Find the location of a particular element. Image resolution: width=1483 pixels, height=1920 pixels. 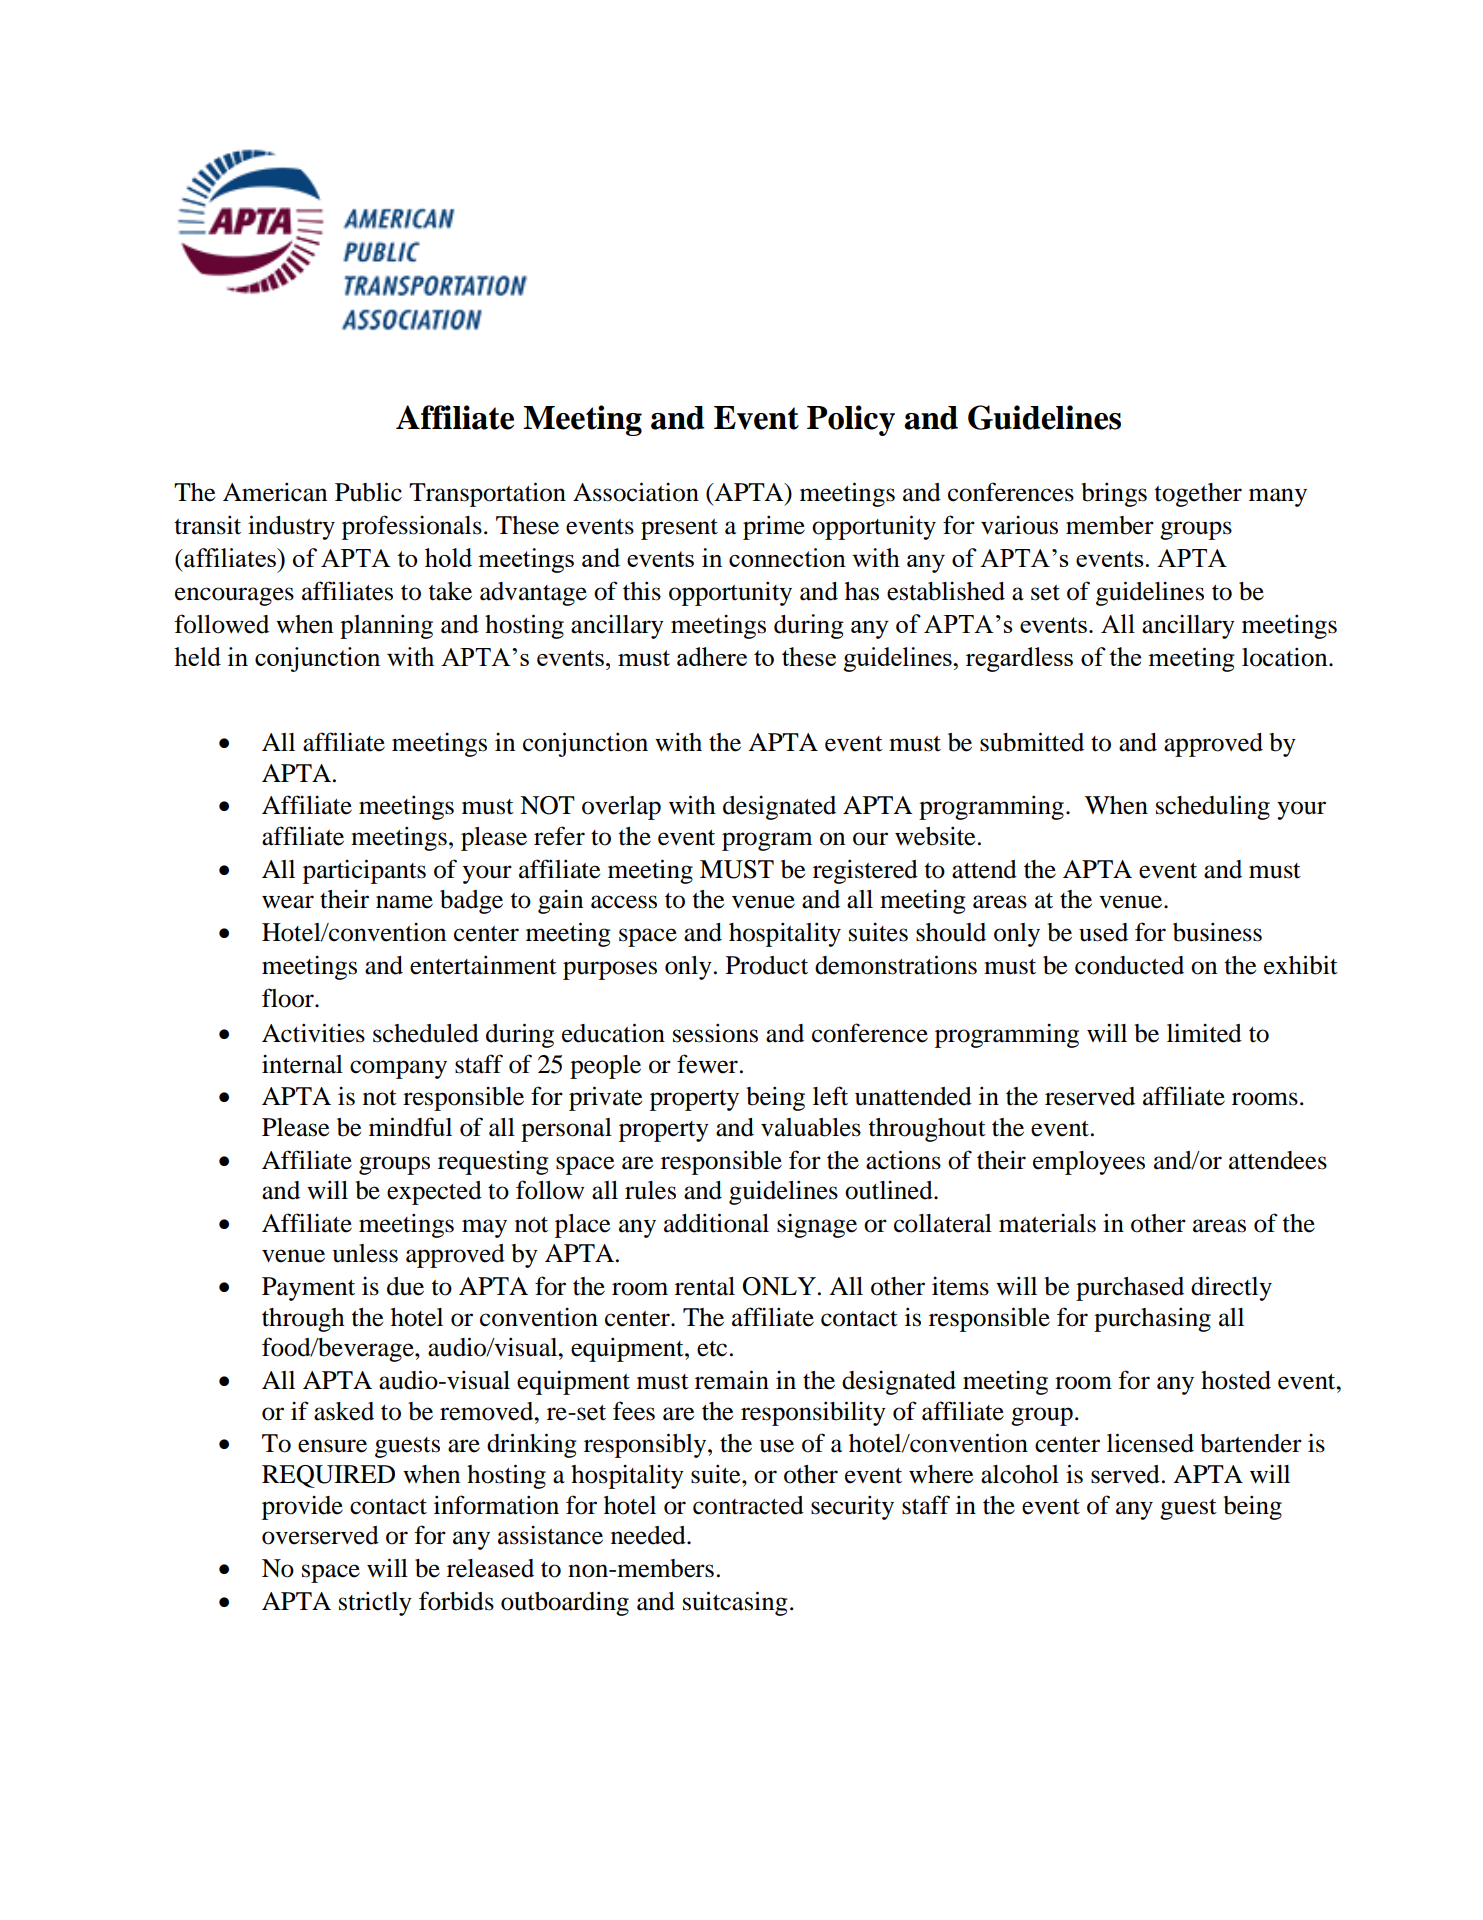

alcohol is located at coordinates (1020, 1474).
